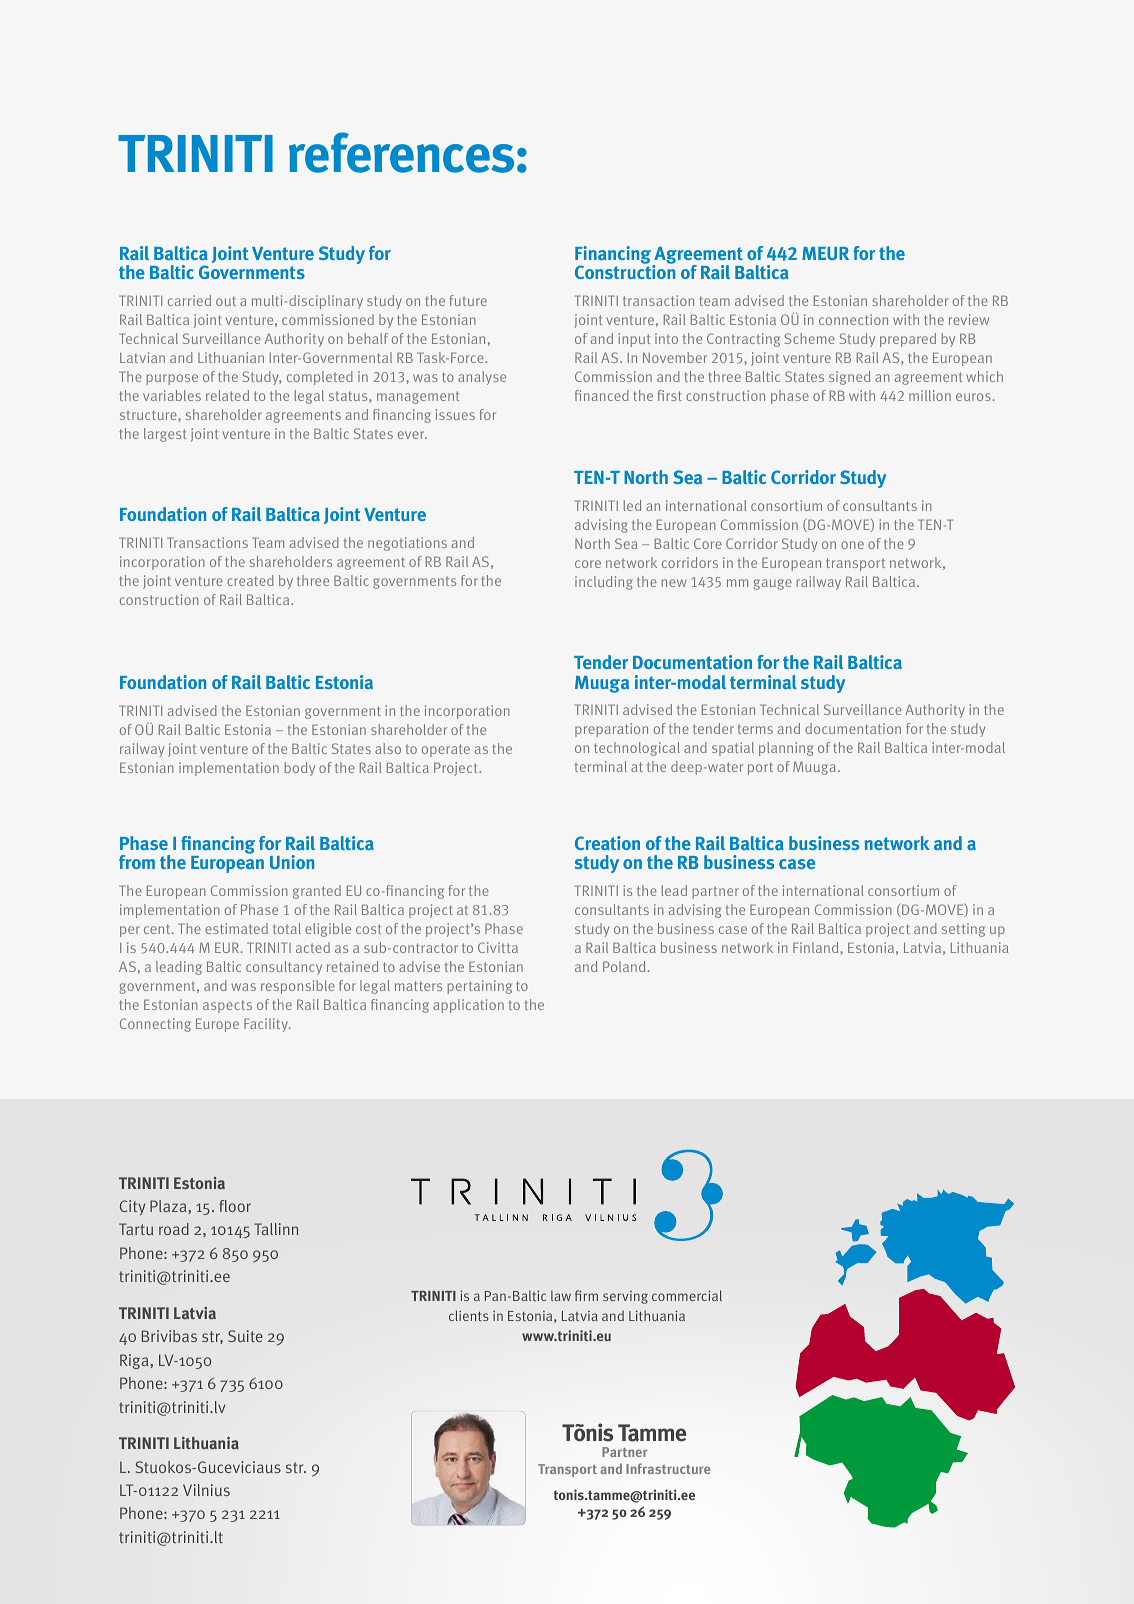 This document has height=1604, width=1134. What do you see at coordinates (772, 584) in the document?
I see `gauge` at bounding box center [772, 584].
